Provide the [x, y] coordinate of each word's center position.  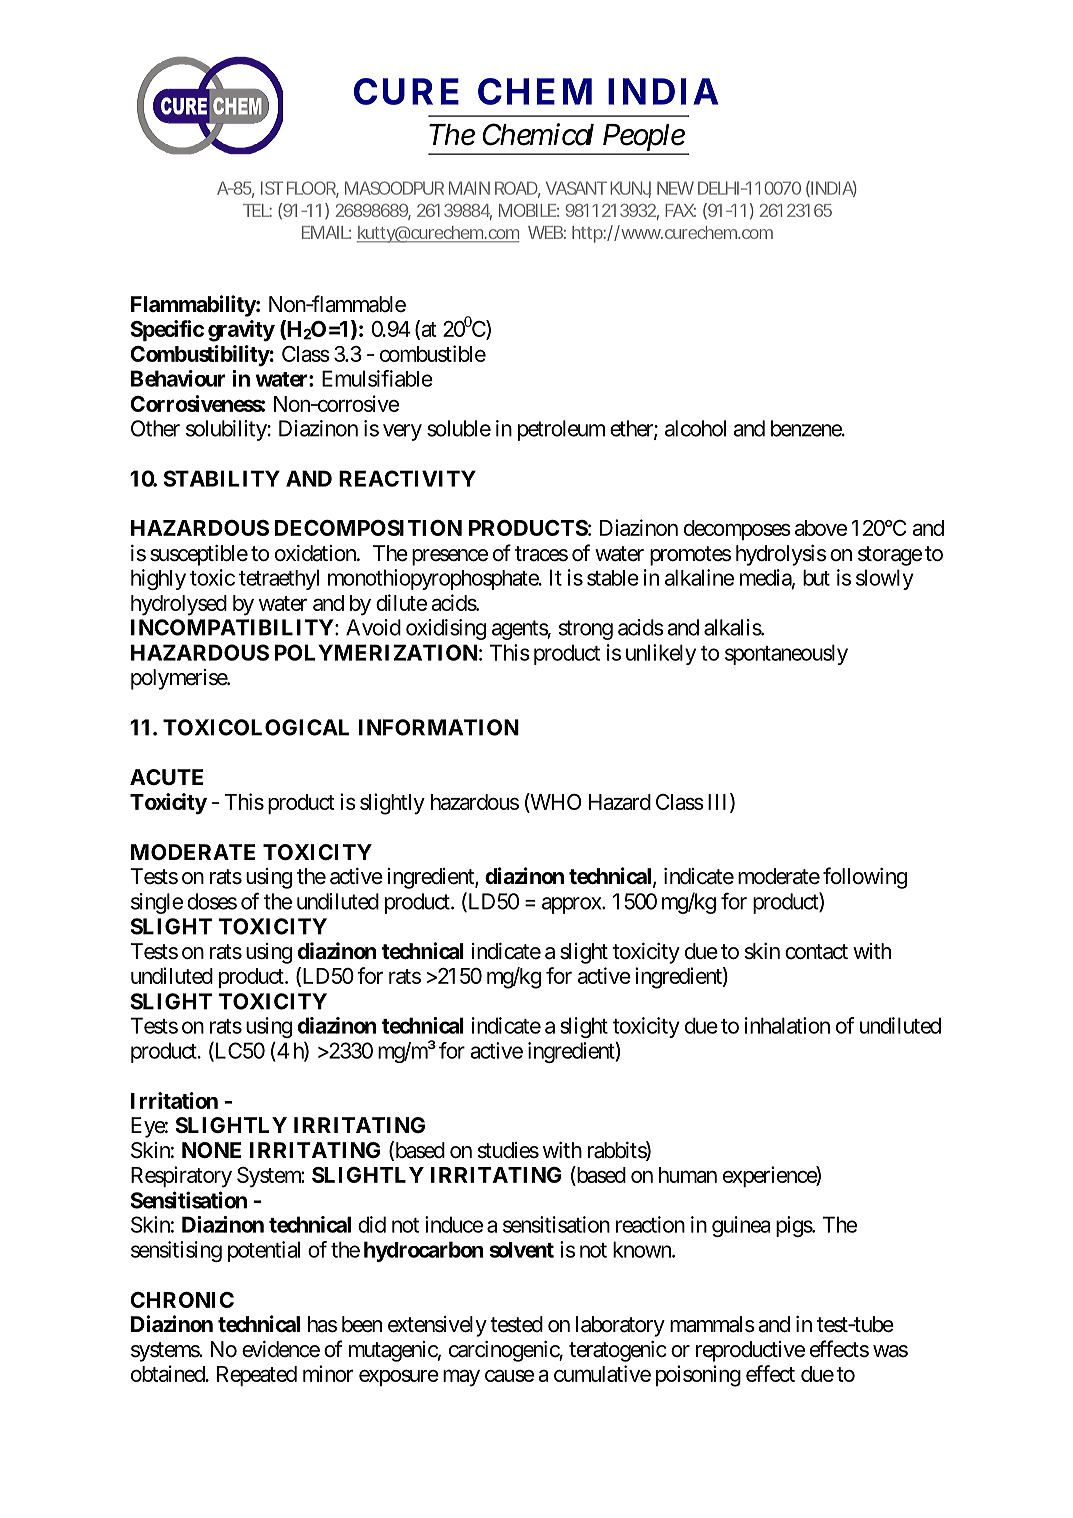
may [461, 1378]
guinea [741, 1226]
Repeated [257, 1376]
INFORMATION [439, 727]
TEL [256, 210]
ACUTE [166, 777]
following [865, 878]
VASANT [575, 188]
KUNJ [629, 188]
